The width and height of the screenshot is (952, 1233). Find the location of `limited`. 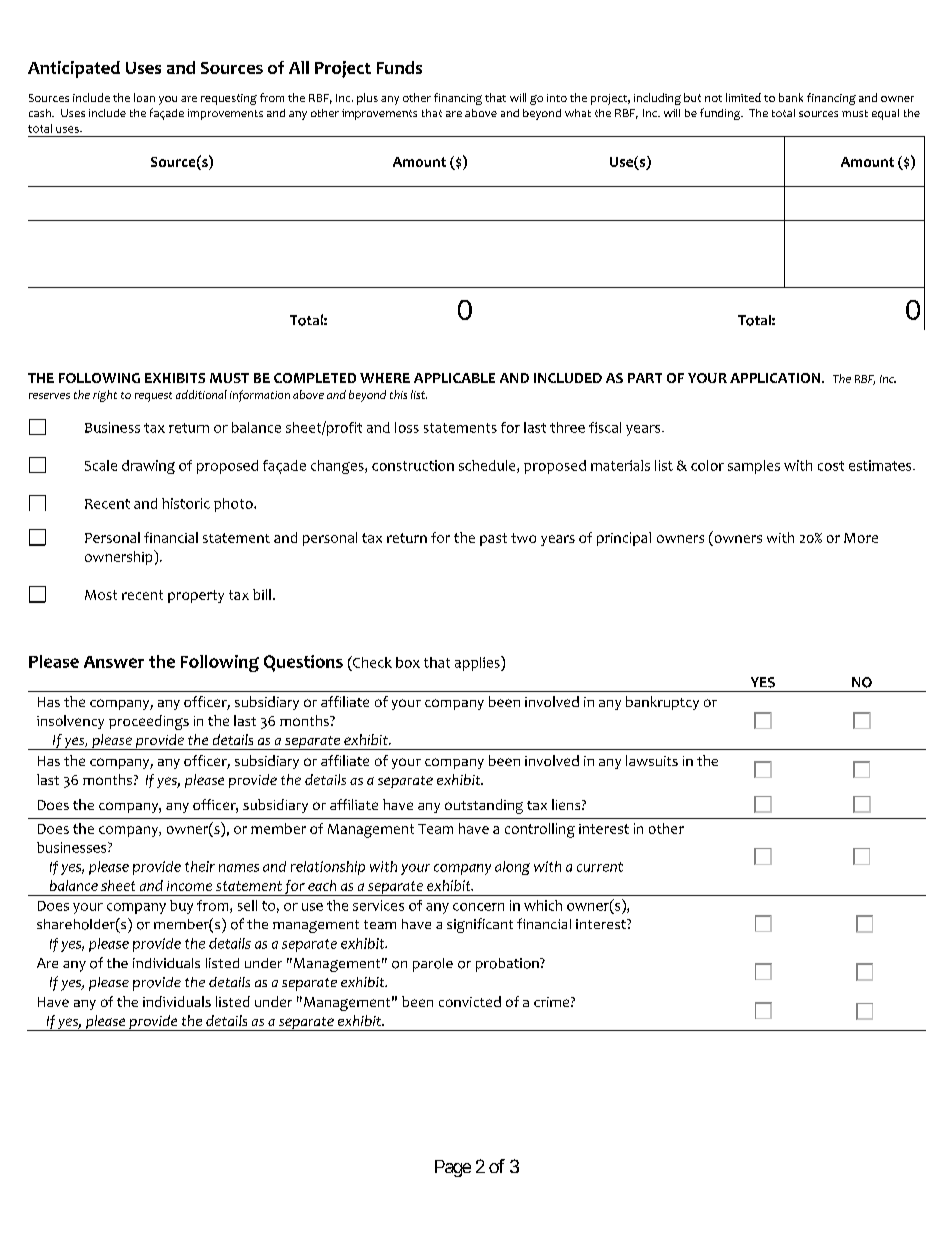

limited is located at coordinates (743, 97).
